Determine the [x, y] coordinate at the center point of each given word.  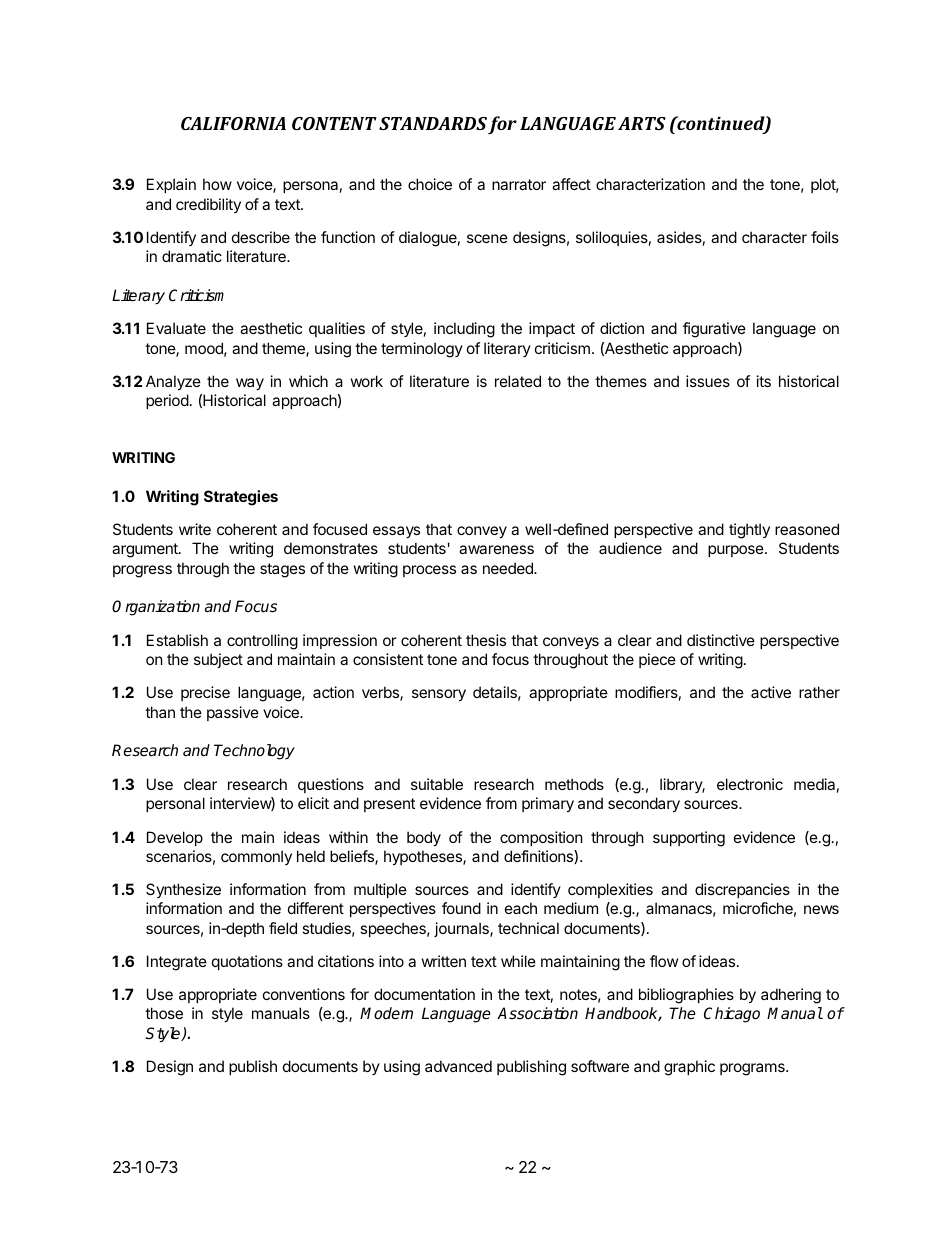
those [164, 1013]
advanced [458, 1066]
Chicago [732, 1015]
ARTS [642, 123]
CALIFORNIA [233, 123]
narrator [519, 184]
